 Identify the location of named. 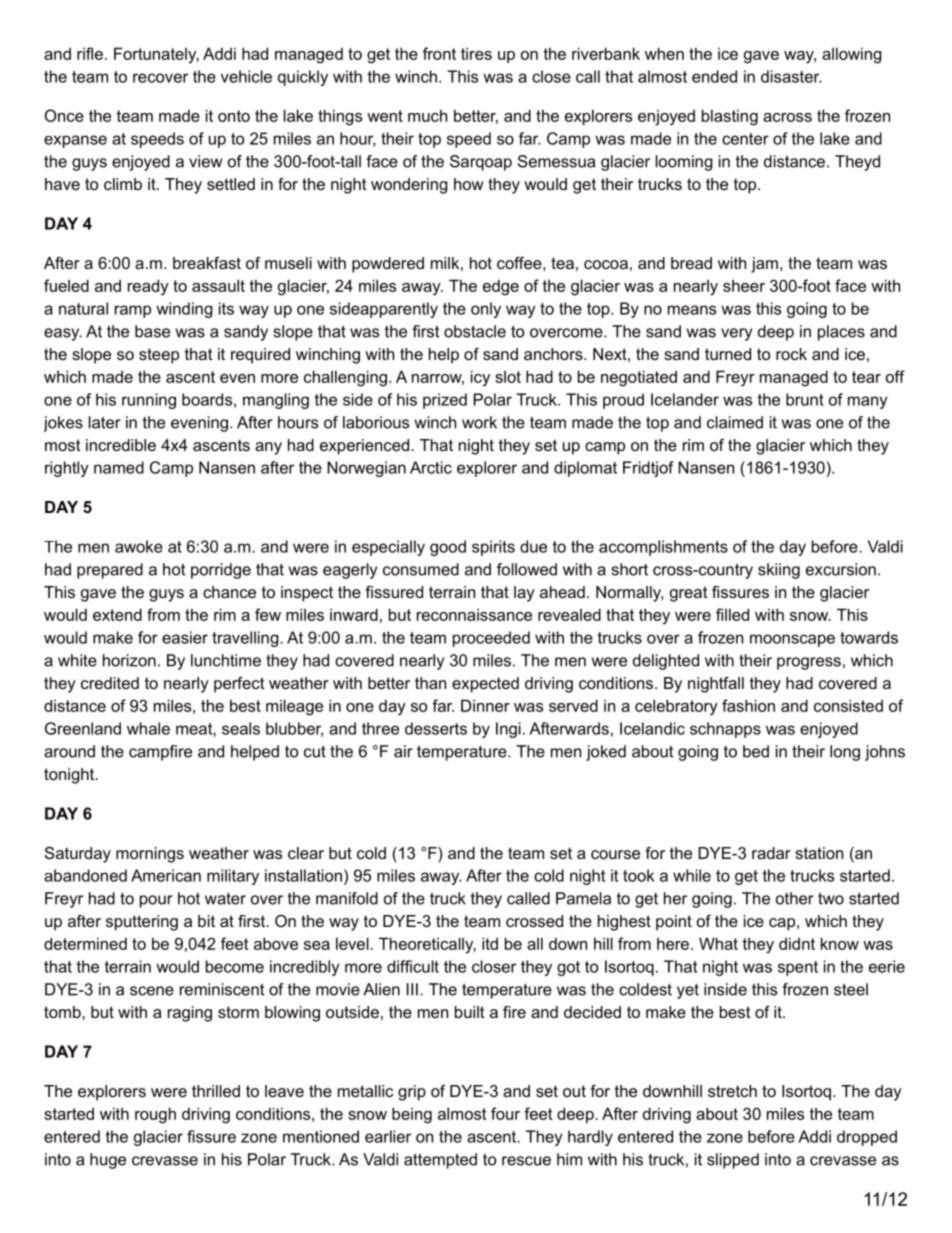
(119, 467).
